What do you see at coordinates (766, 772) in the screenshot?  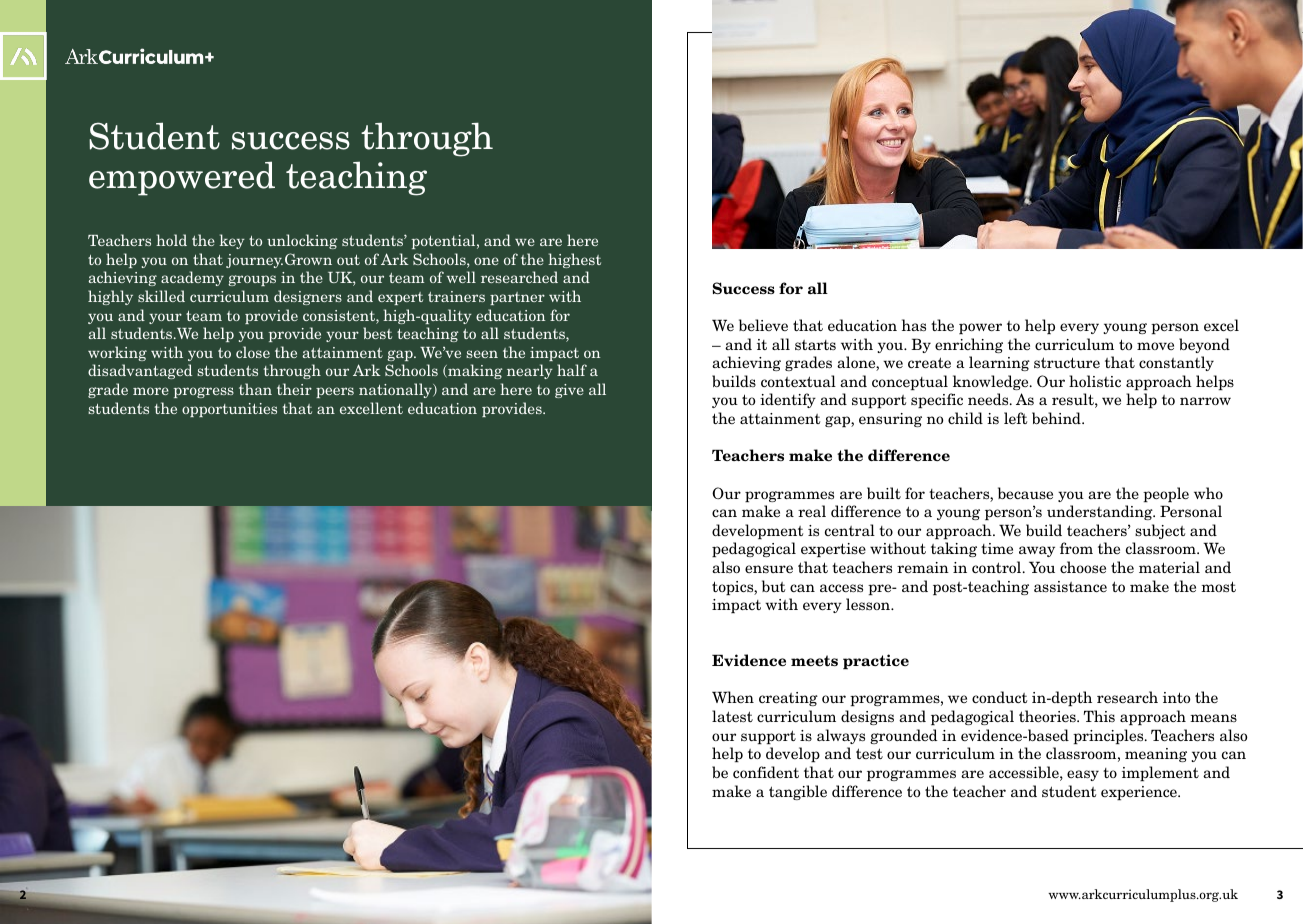 I see `confident` at bounding box center [766, 772].
